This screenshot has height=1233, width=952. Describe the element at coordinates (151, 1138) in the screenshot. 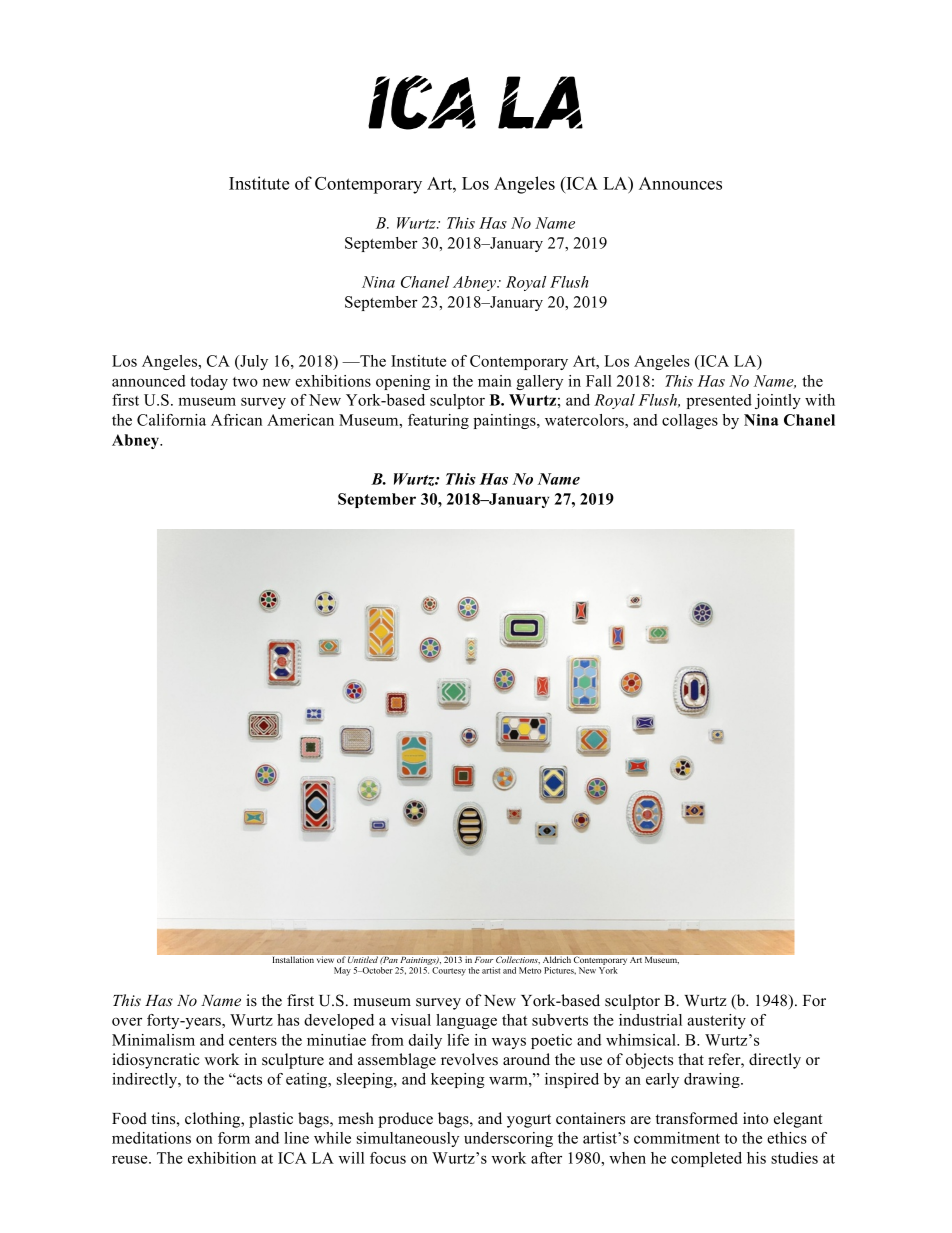

I see `meditations` at that location.
